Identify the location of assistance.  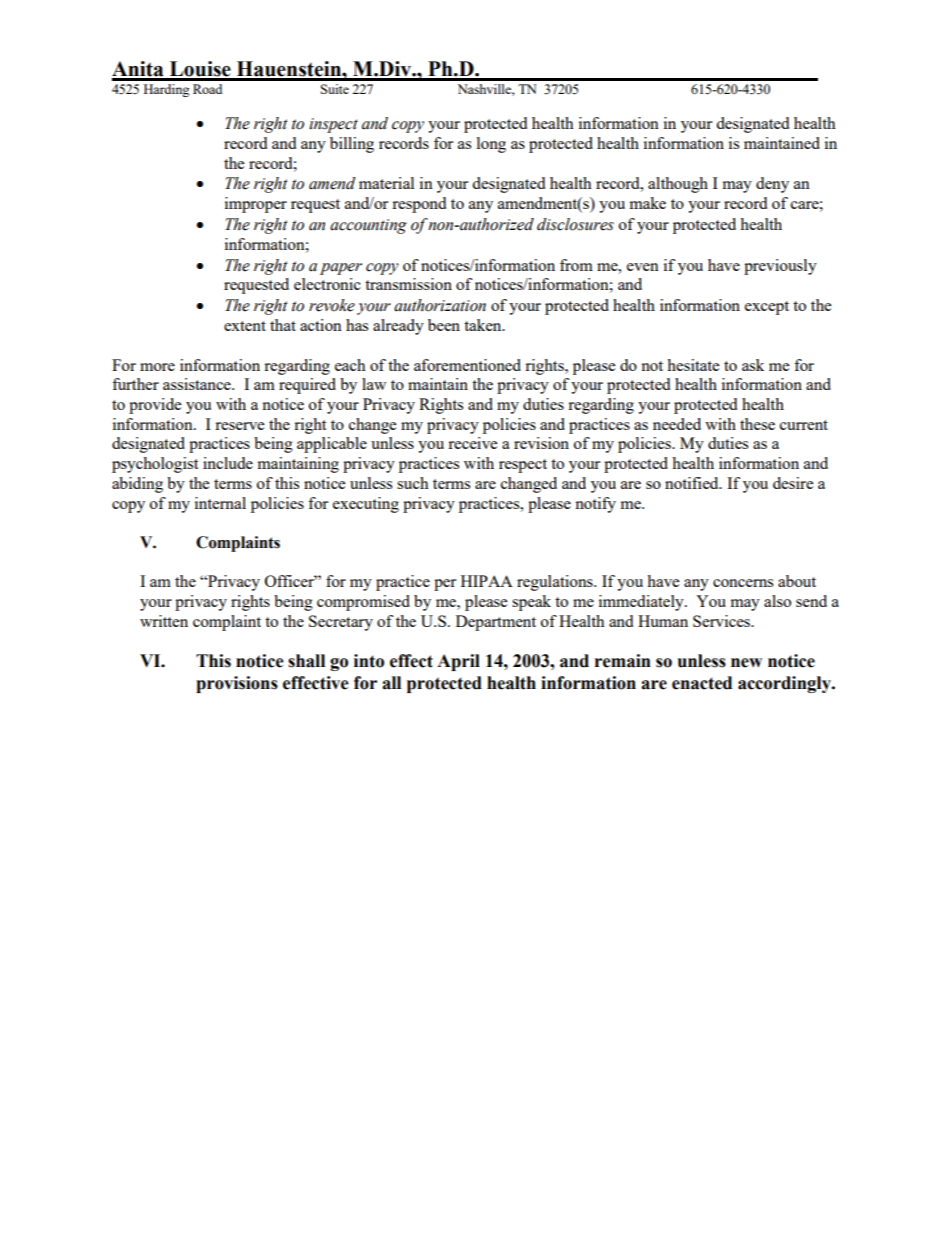
(198, 384).
